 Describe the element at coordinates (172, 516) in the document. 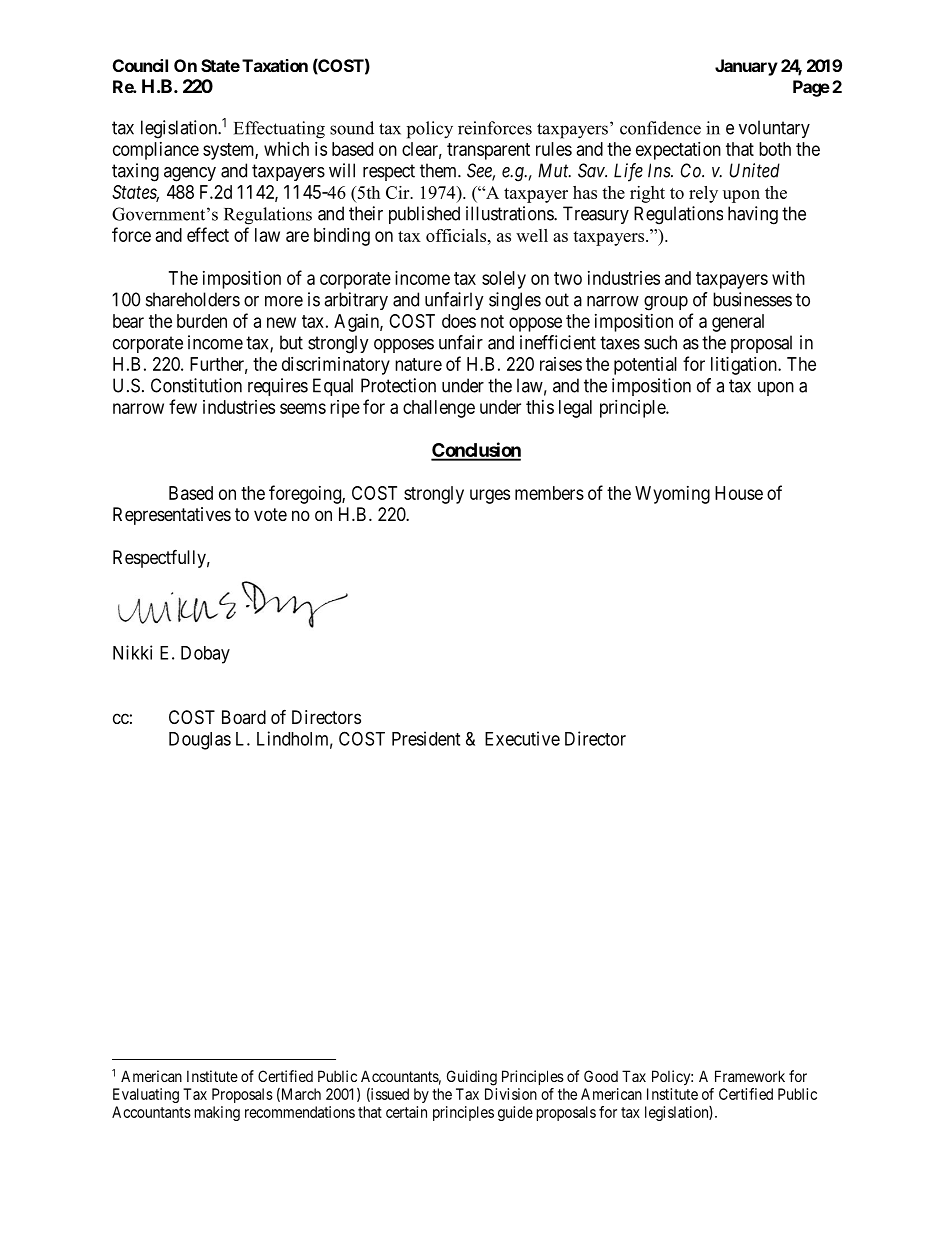

I see `Representatives` at that location.
